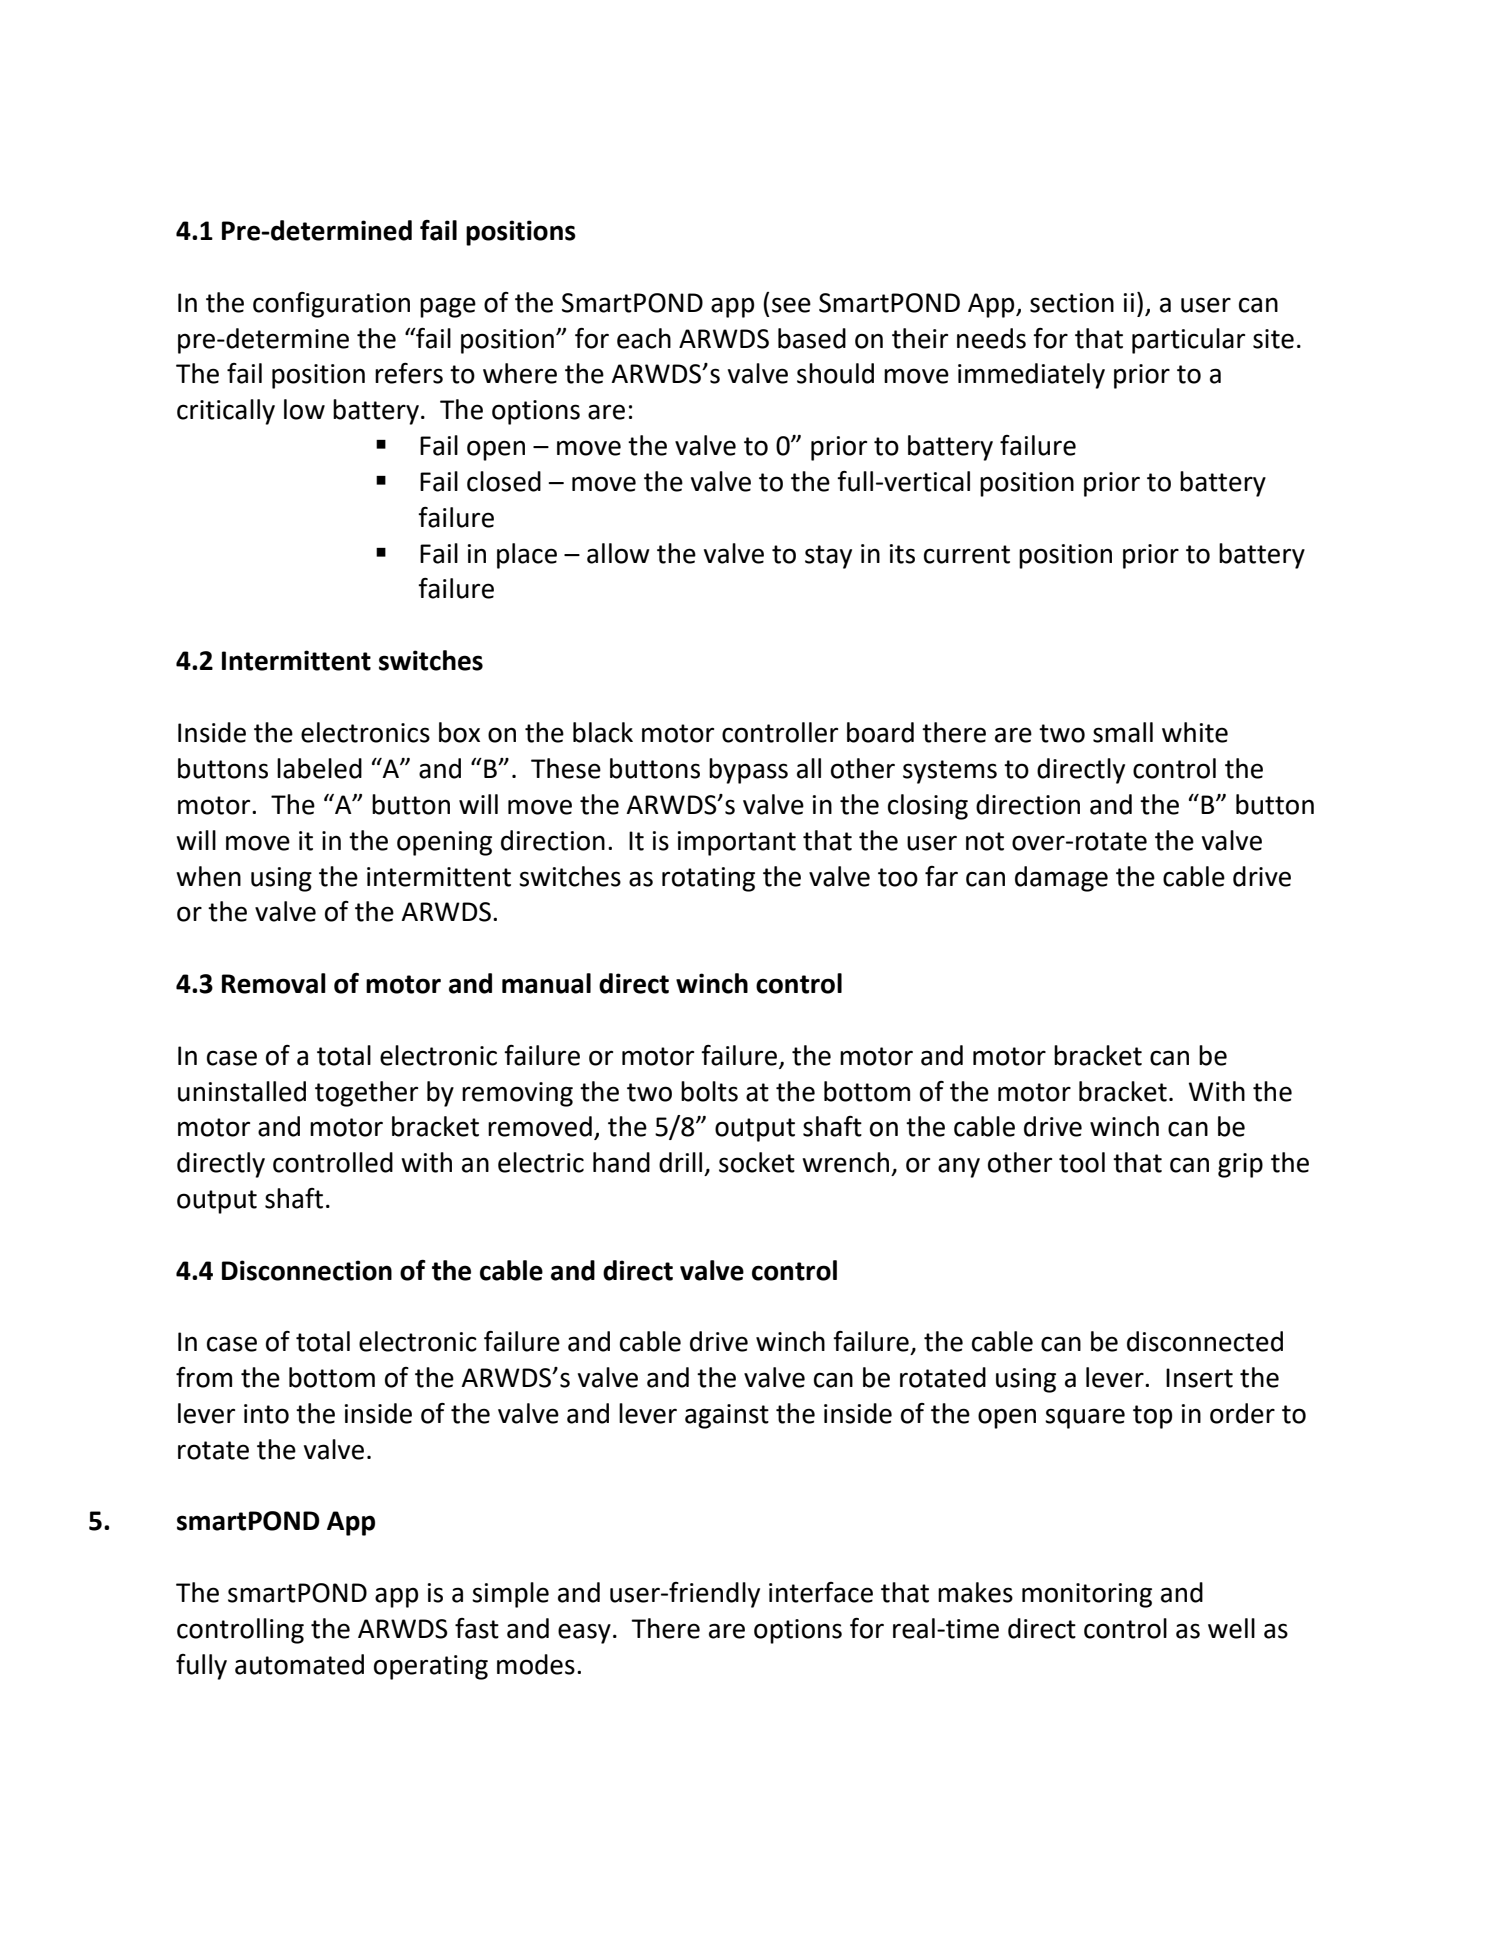 The width and height of the document is (1498, 1938). Describe the element at coordinates (1061, 879) in the document. I see `damage` at that location.
